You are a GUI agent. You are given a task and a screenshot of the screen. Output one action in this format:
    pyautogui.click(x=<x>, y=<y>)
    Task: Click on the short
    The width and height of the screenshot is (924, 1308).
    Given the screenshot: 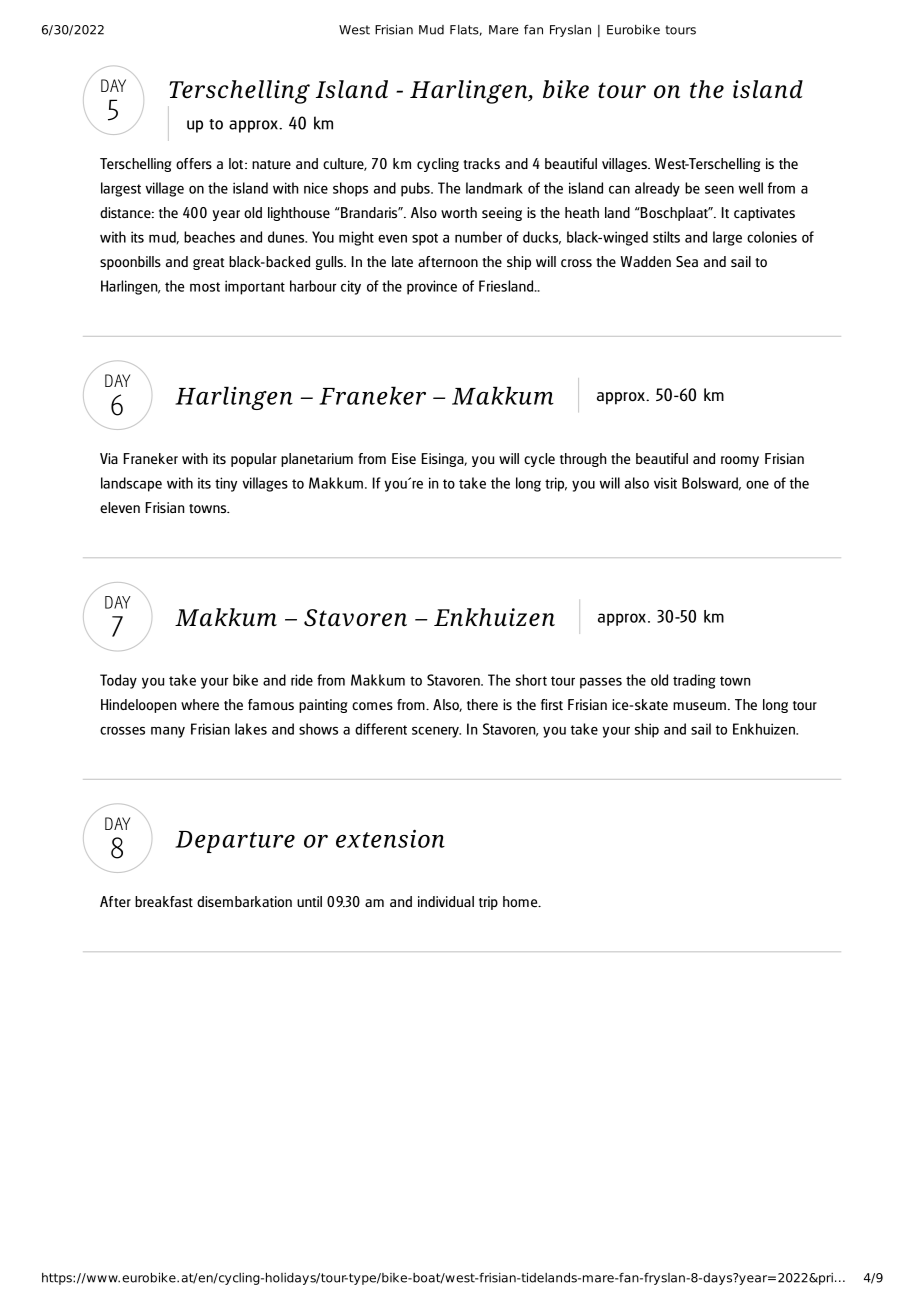 What is the action you would take?
    pyautogui.click(x=531, y=680)
